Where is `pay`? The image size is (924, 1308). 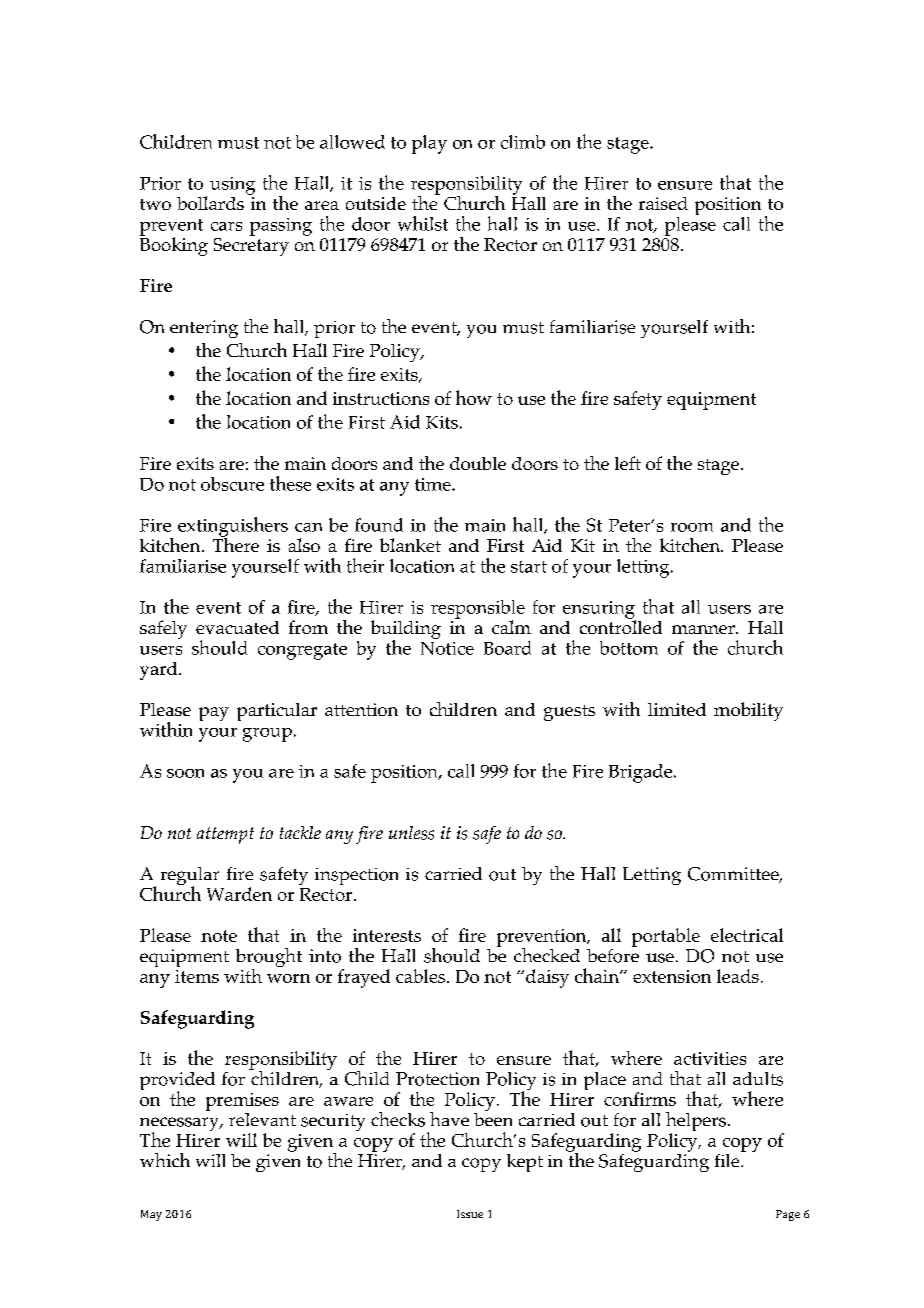
pay is located at coordinates (214, 714).
